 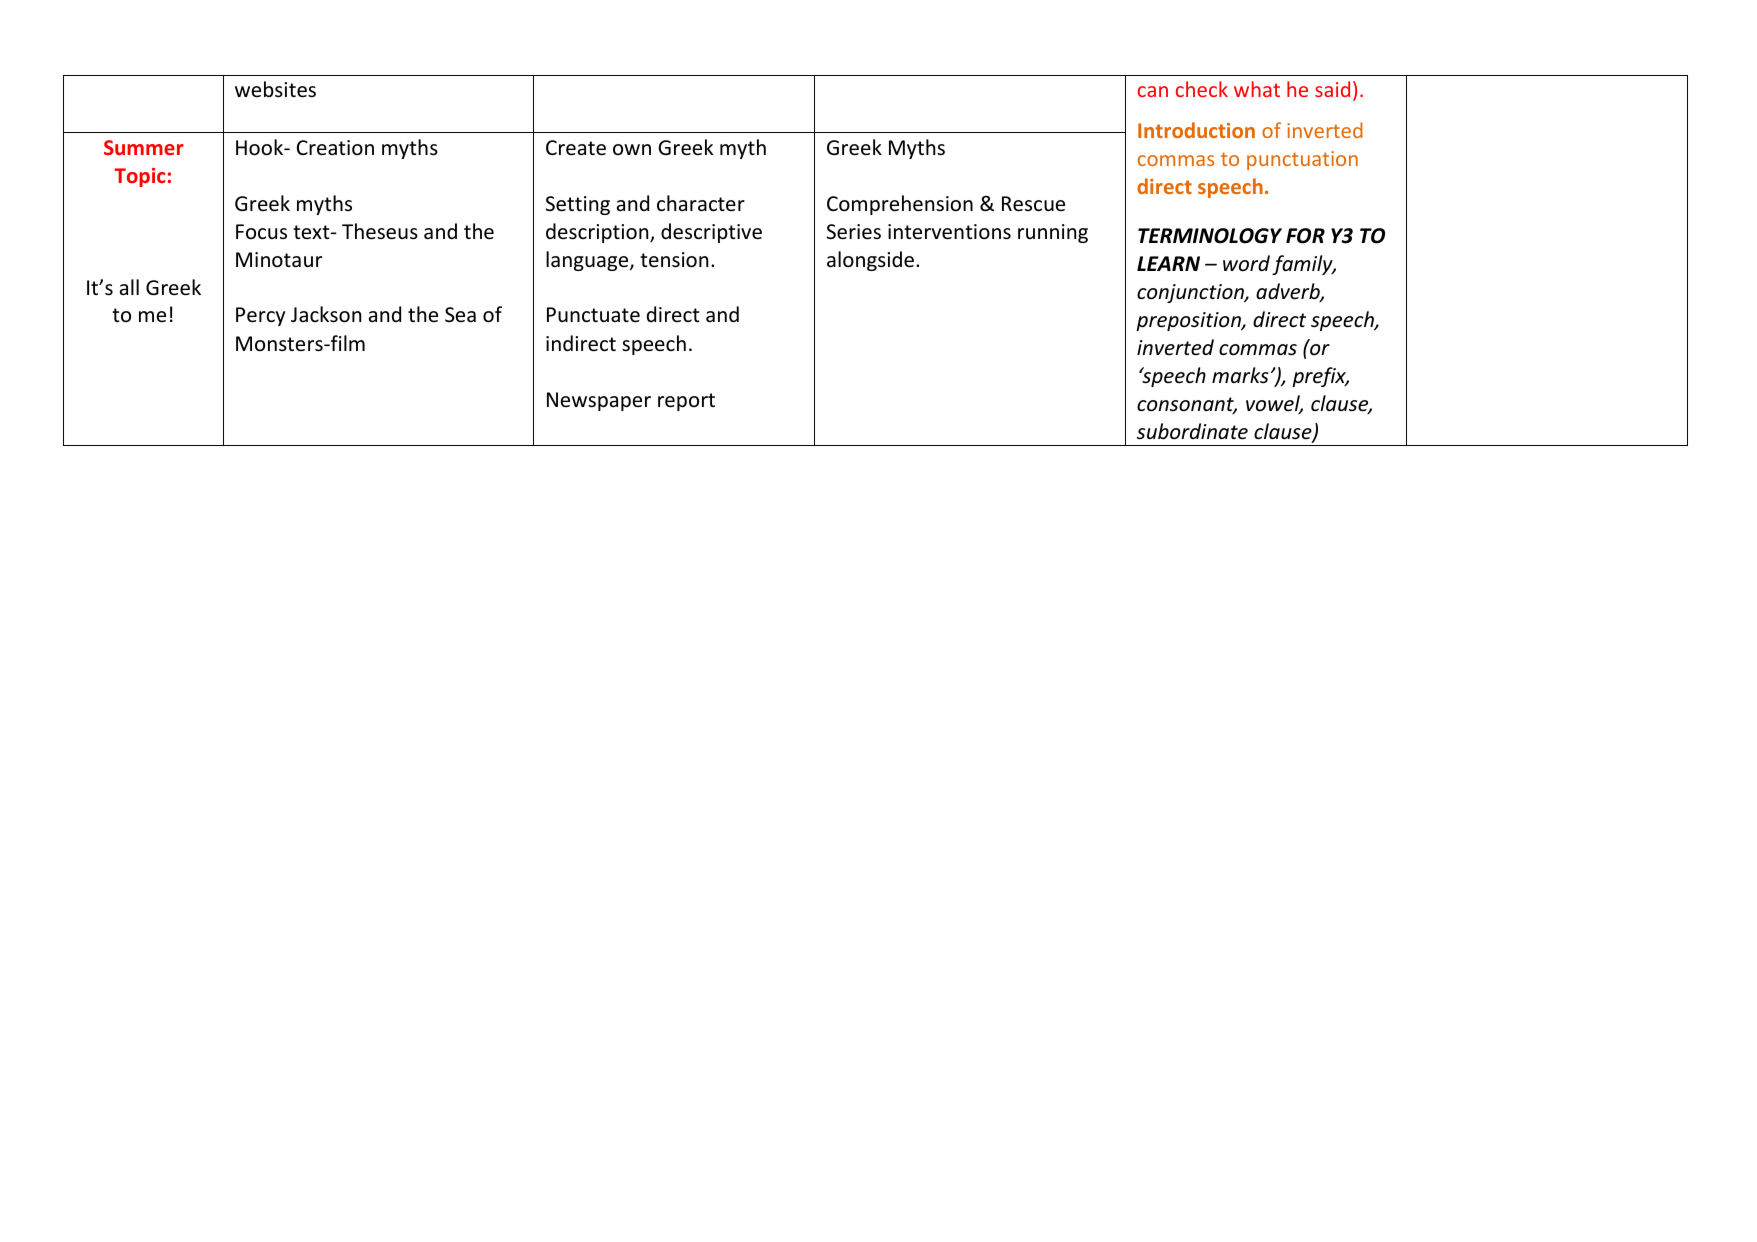 What do you see at coordinates (260, 316) in the screenshot?
I see `Percy` at bounding box center [260, 316].
